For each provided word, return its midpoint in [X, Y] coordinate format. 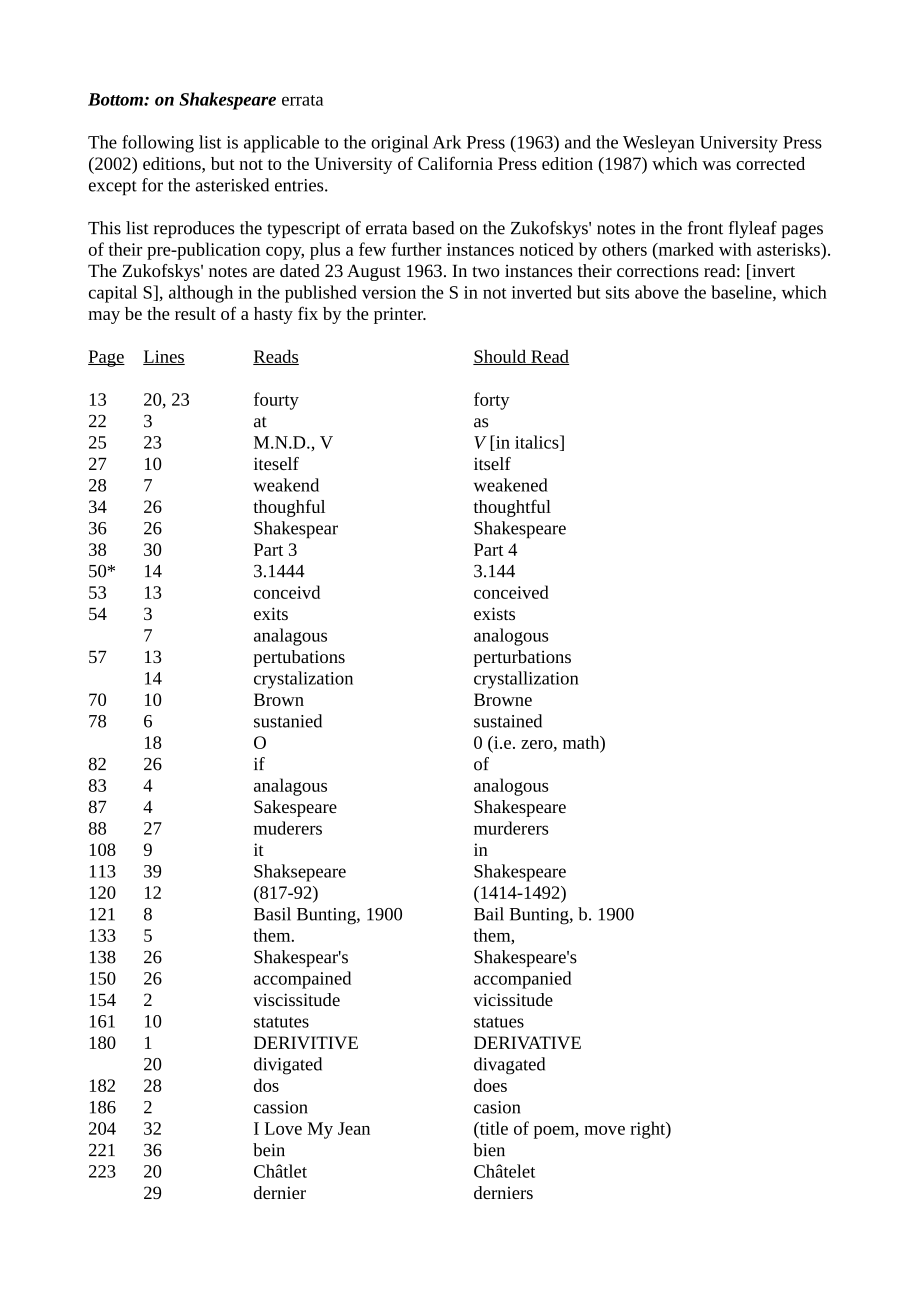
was [716, 165]
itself [492, 463]
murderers [511, 828]
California [455, 163]
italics [538, 443]
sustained [508, 721]
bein [269, 1150]
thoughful [289, 508]
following [158, 144]
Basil [272, 914]
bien [489, 1150]
